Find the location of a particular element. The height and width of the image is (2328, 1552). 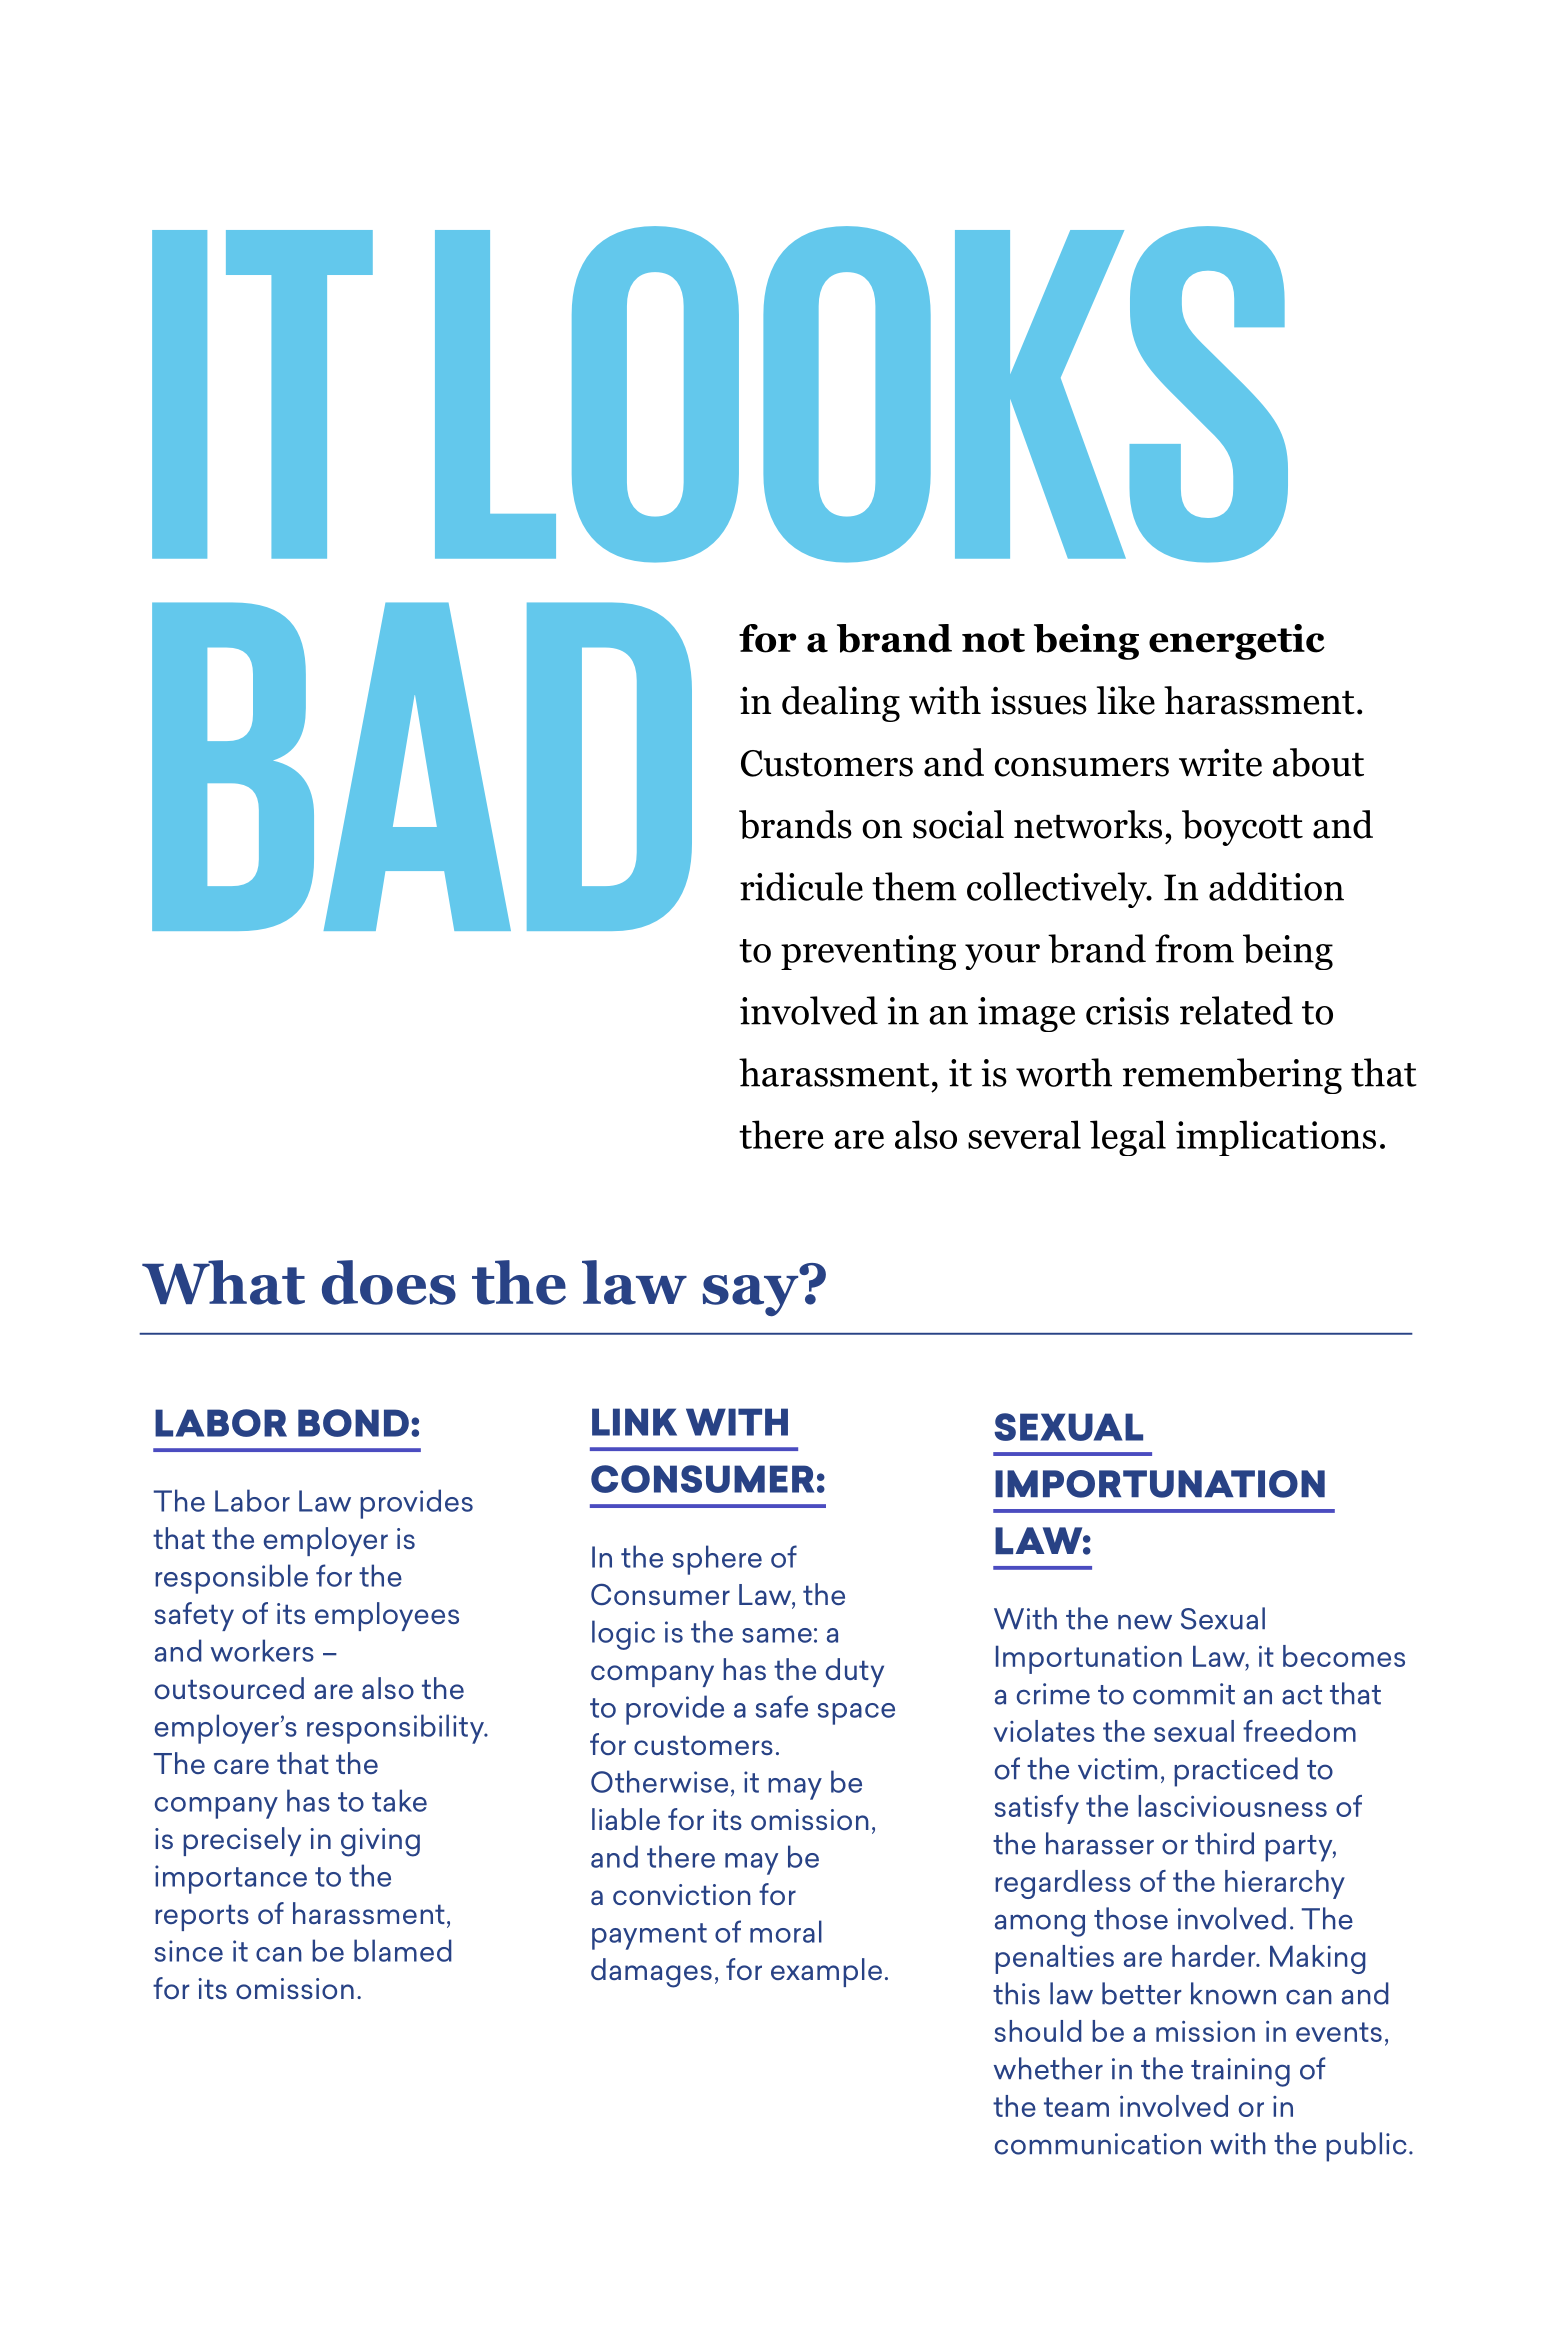

LOOKS is located at coordinates (861, 394).
